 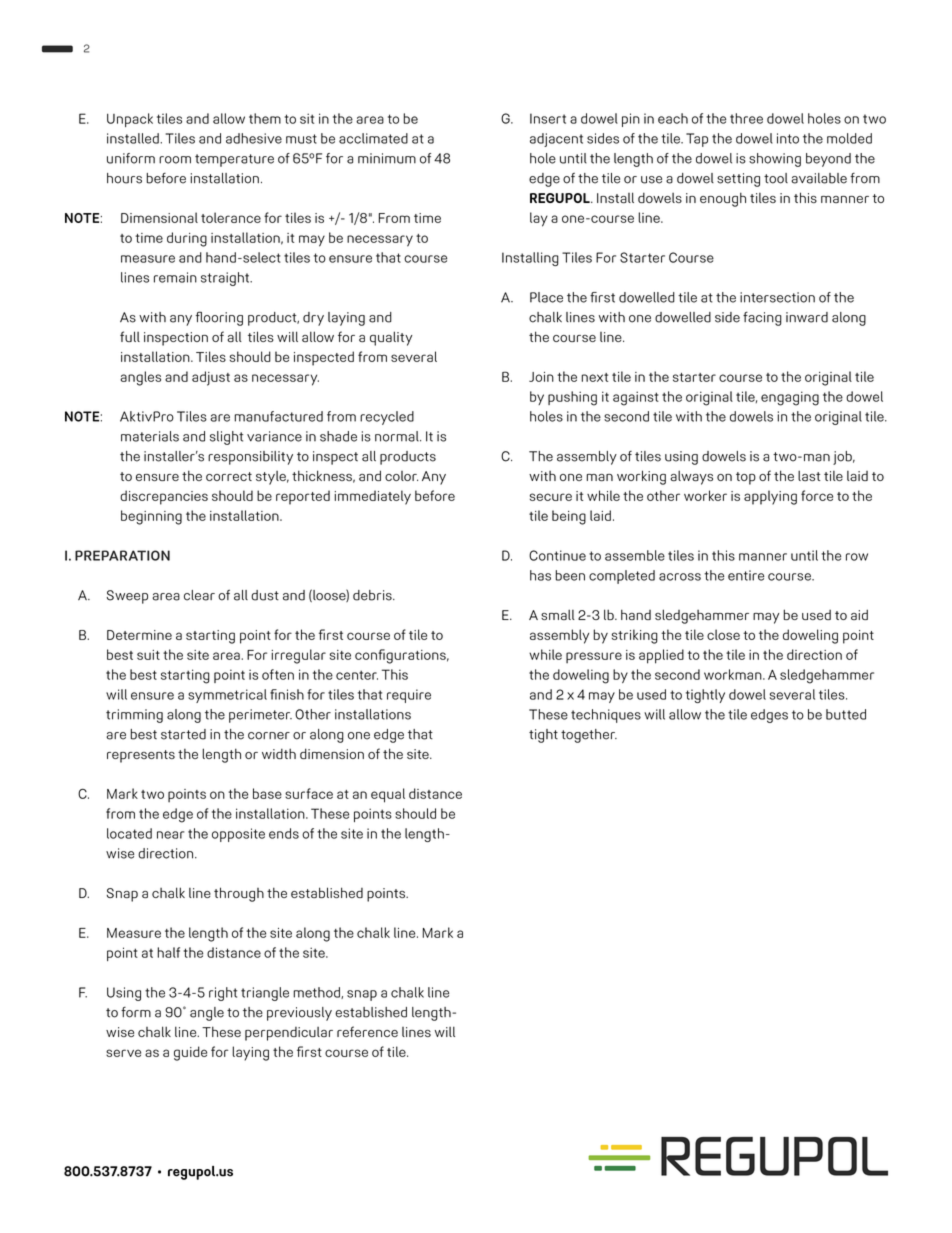 What do you see at coordinates (190, 1053) in the screenshot?
I see `guide` at bounding box center [190, 1053].
